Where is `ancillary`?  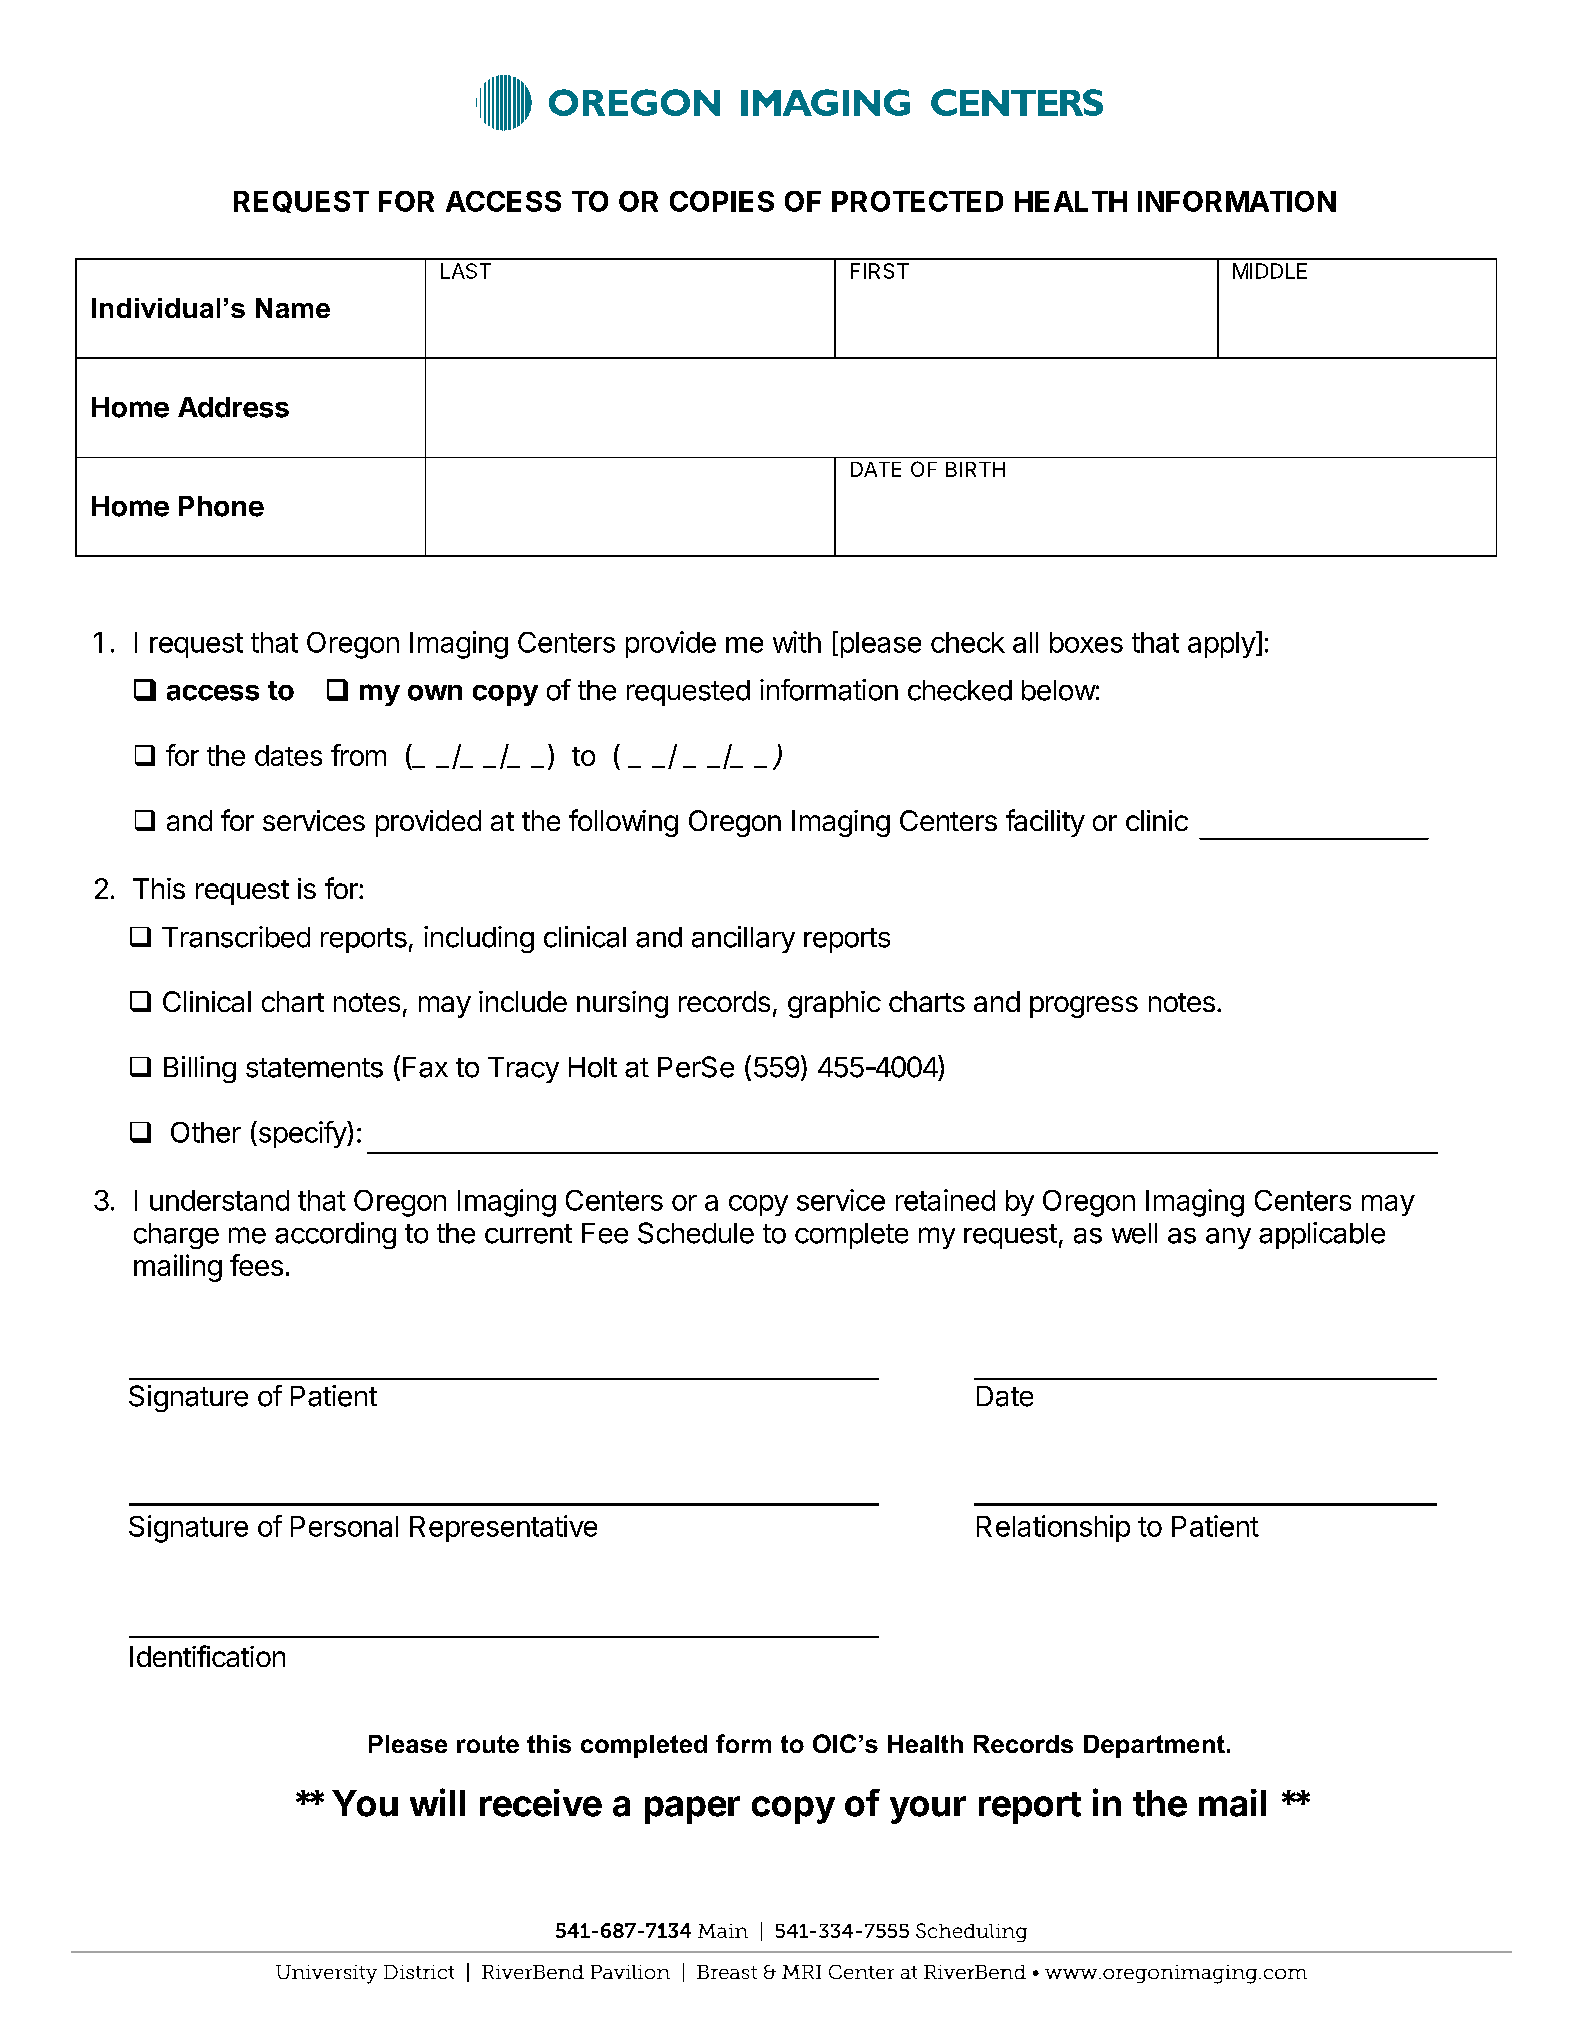
ancillary is located at coordinates (743, 939).
